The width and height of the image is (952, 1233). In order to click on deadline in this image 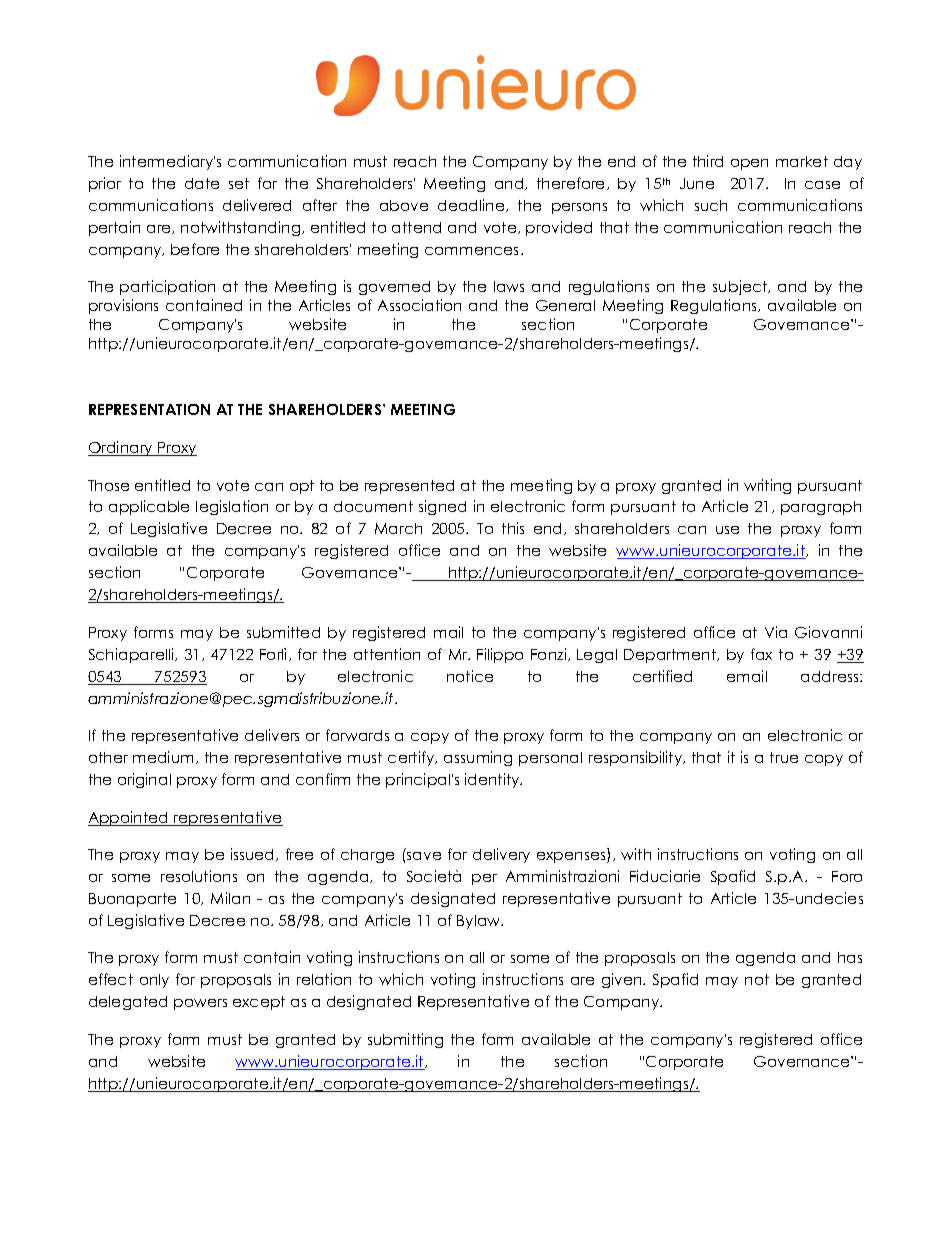, I will do `click(472, 205)`.
